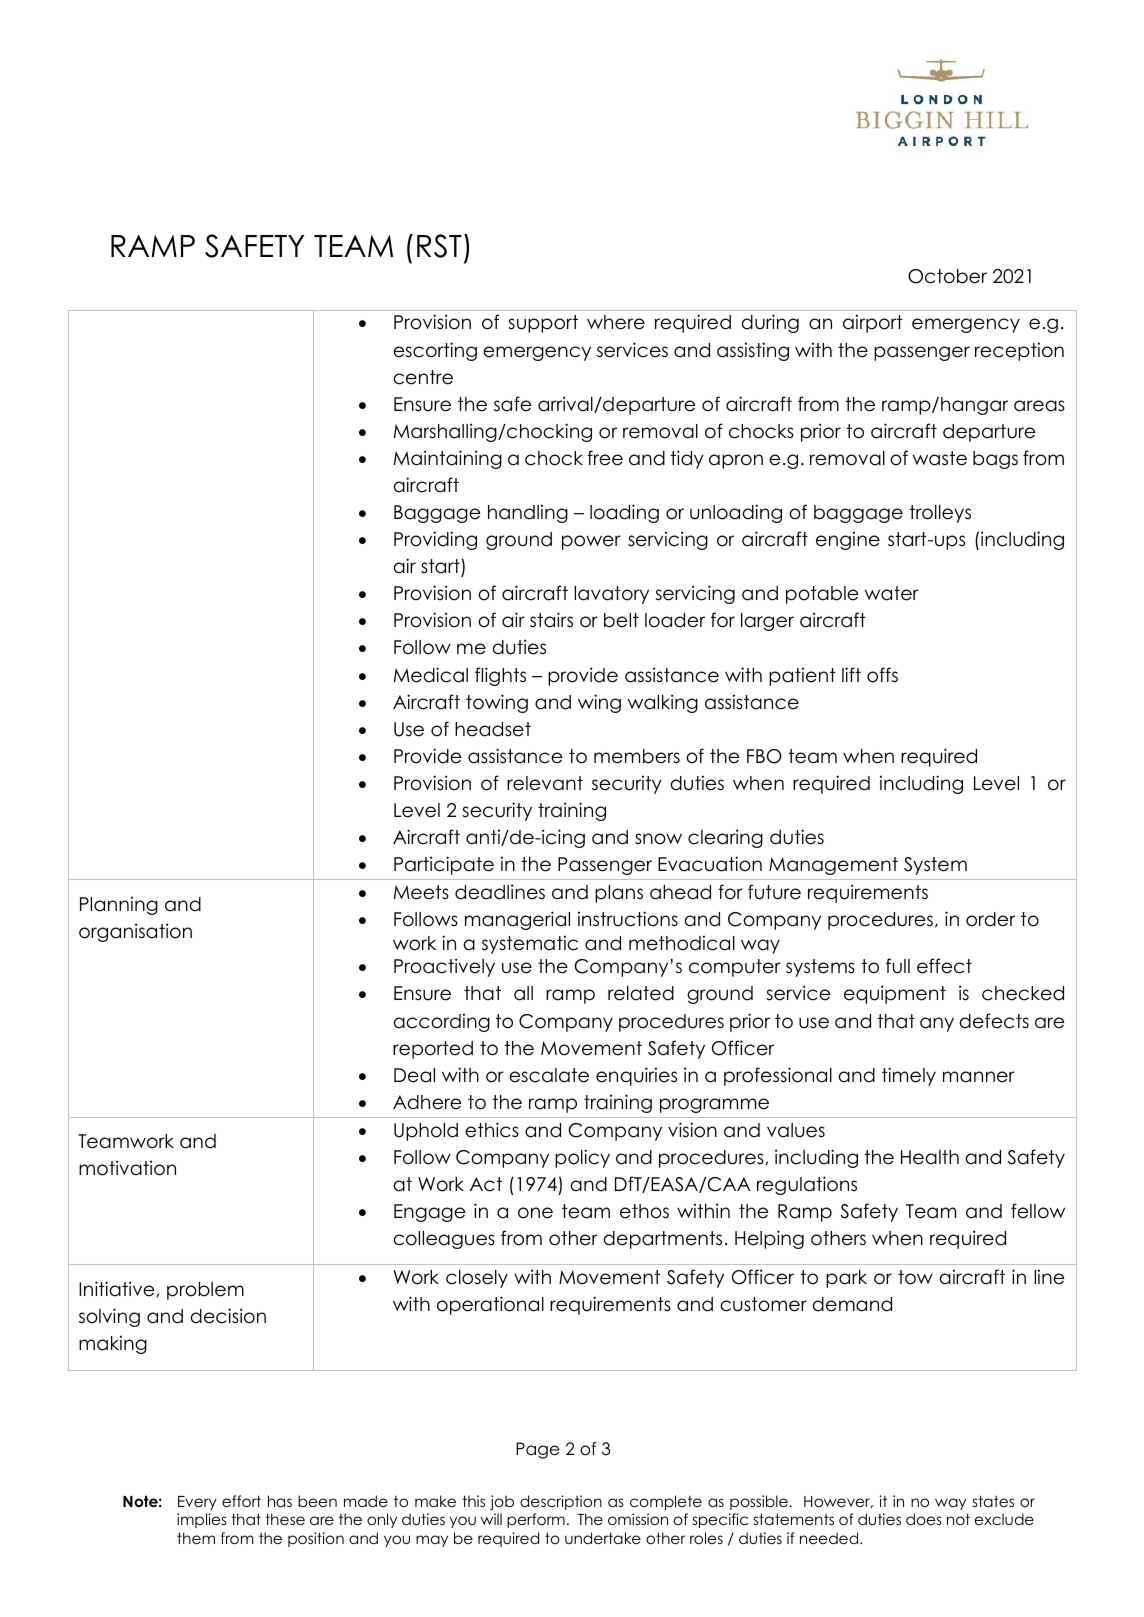 This screenshot has height=1617, width=1144. Describe the element at coordinates (543, 324) in the screenshot. I see `support` at that location.
